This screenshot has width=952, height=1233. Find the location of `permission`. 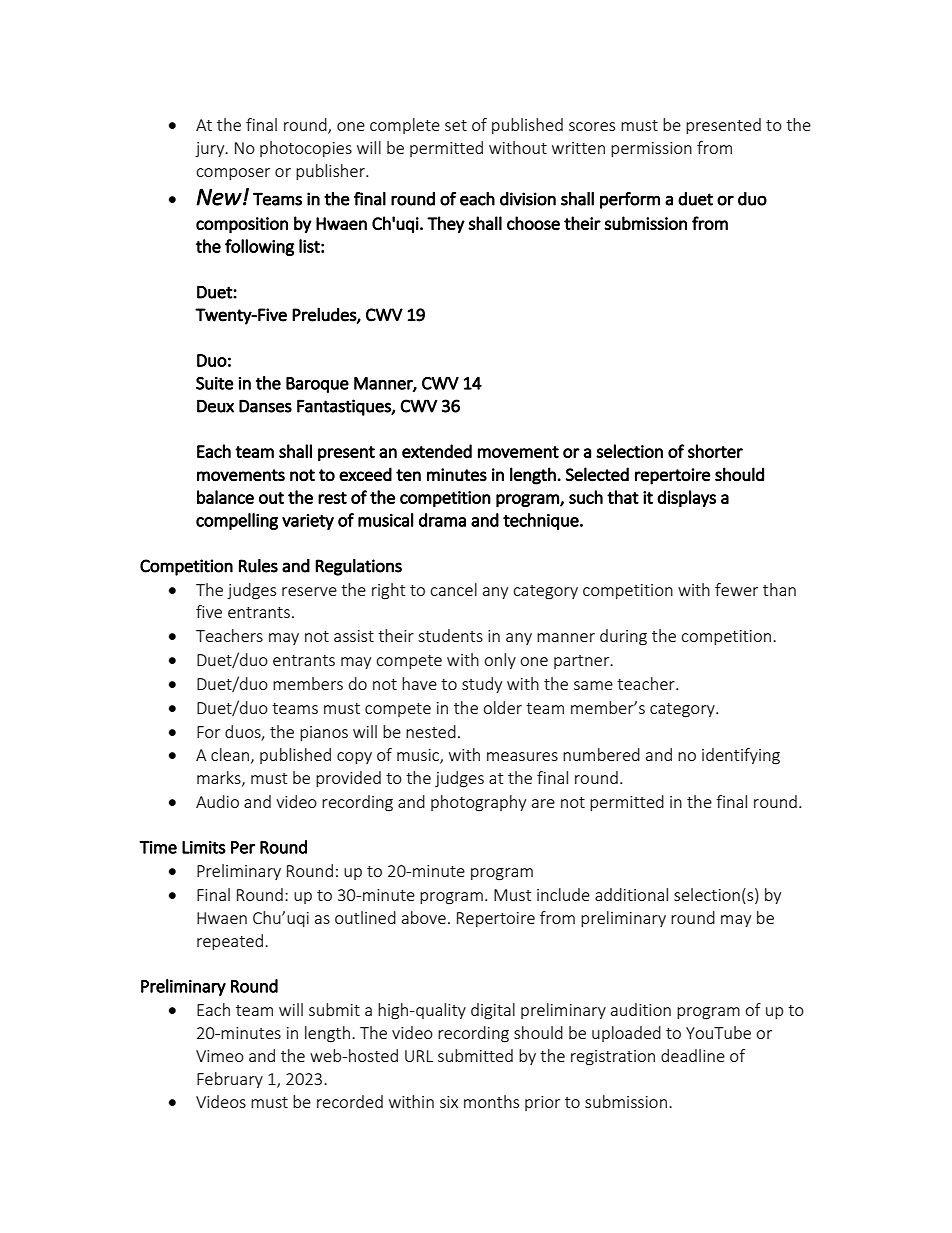

permission is located at coordinates (651, 149).
